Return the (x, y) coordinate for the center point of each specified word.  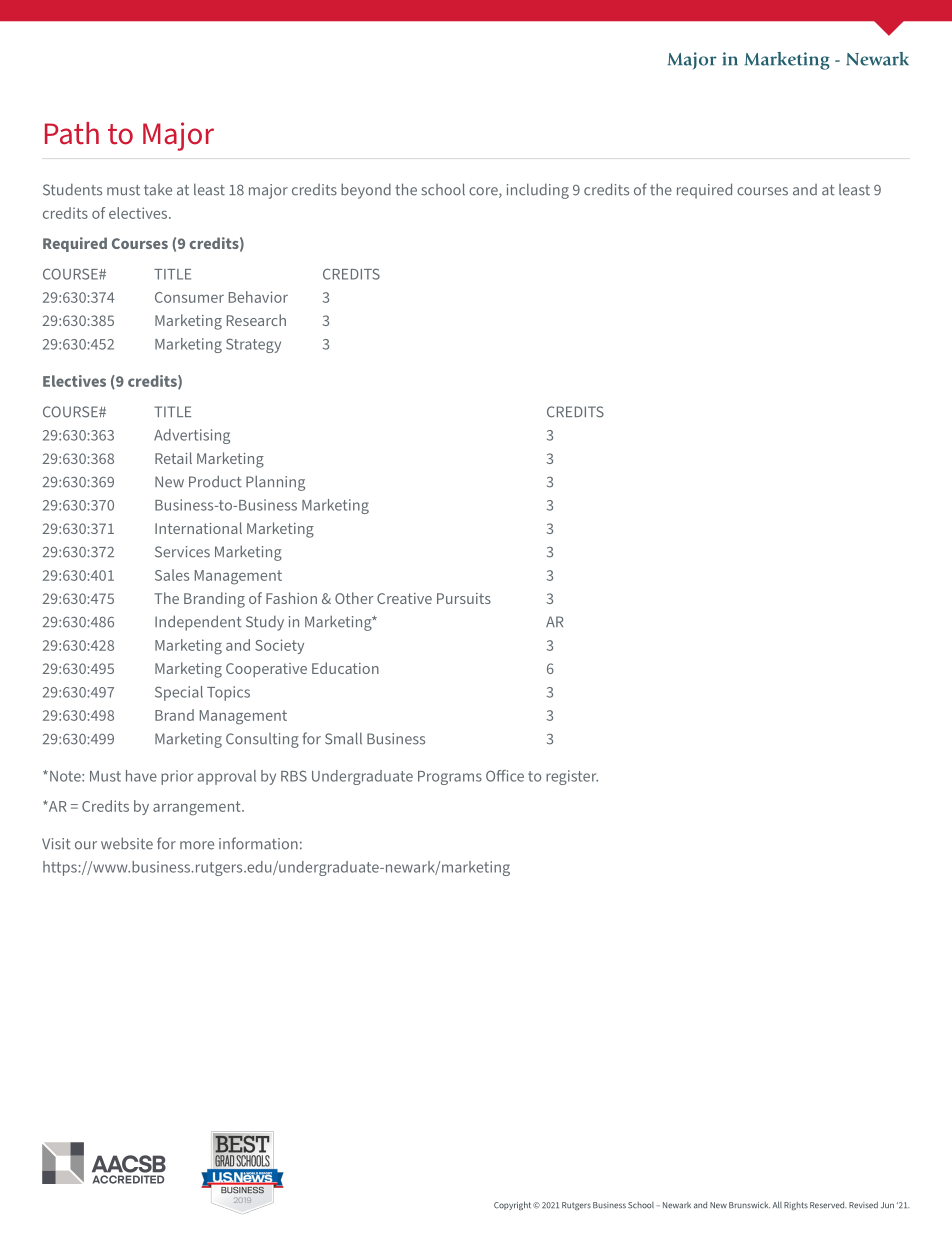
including (538, 191)
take (158, 190)
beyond (366, 191)
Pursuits (464, 598)
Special (179, 693)
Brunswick (749, 1205)
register (572, 777)
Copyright (514, 1206)
